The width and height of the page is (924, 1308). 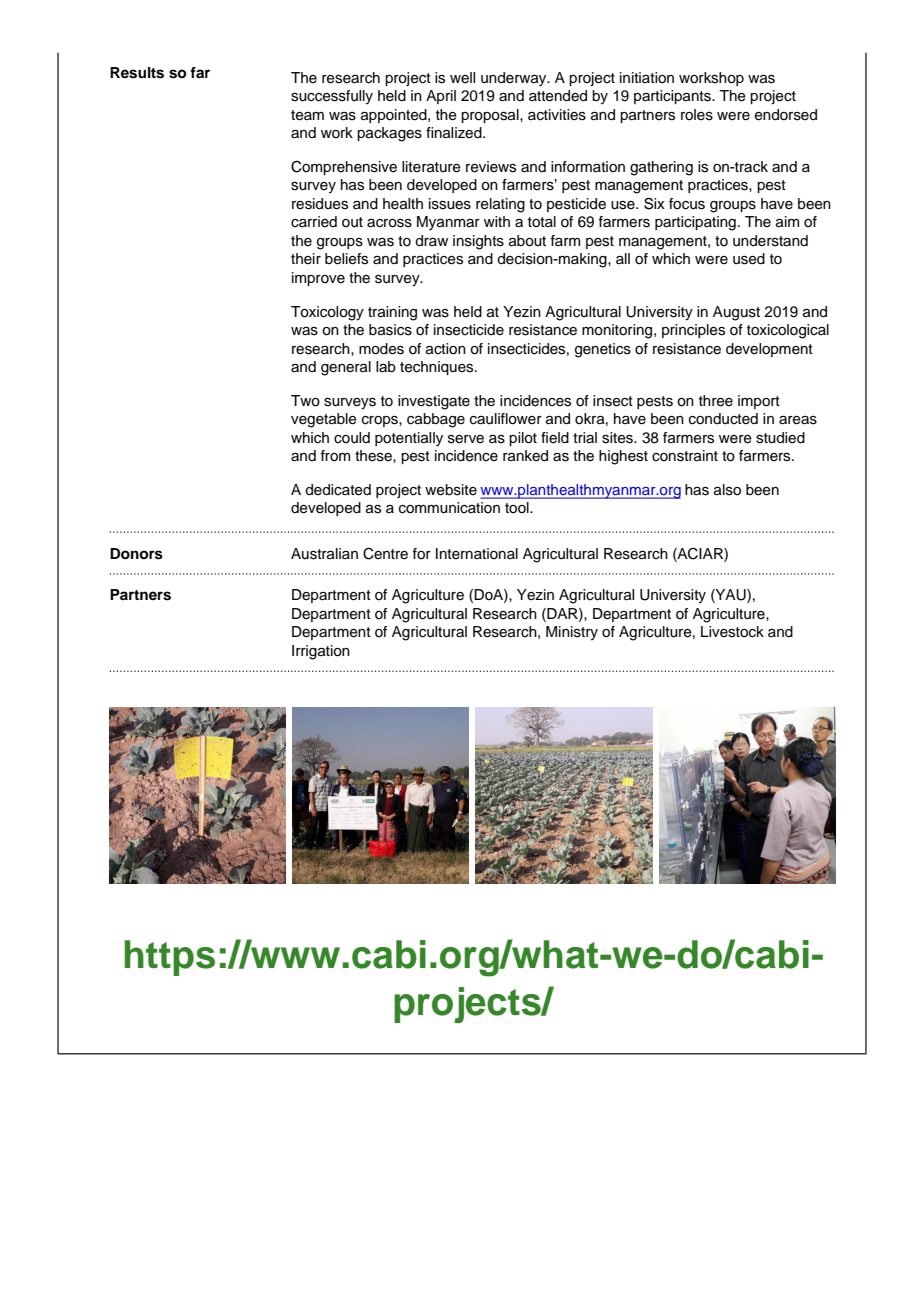 What do you see at coordinates (497, 221) in the page?
I see `with` at bounding box center [497, 221].
